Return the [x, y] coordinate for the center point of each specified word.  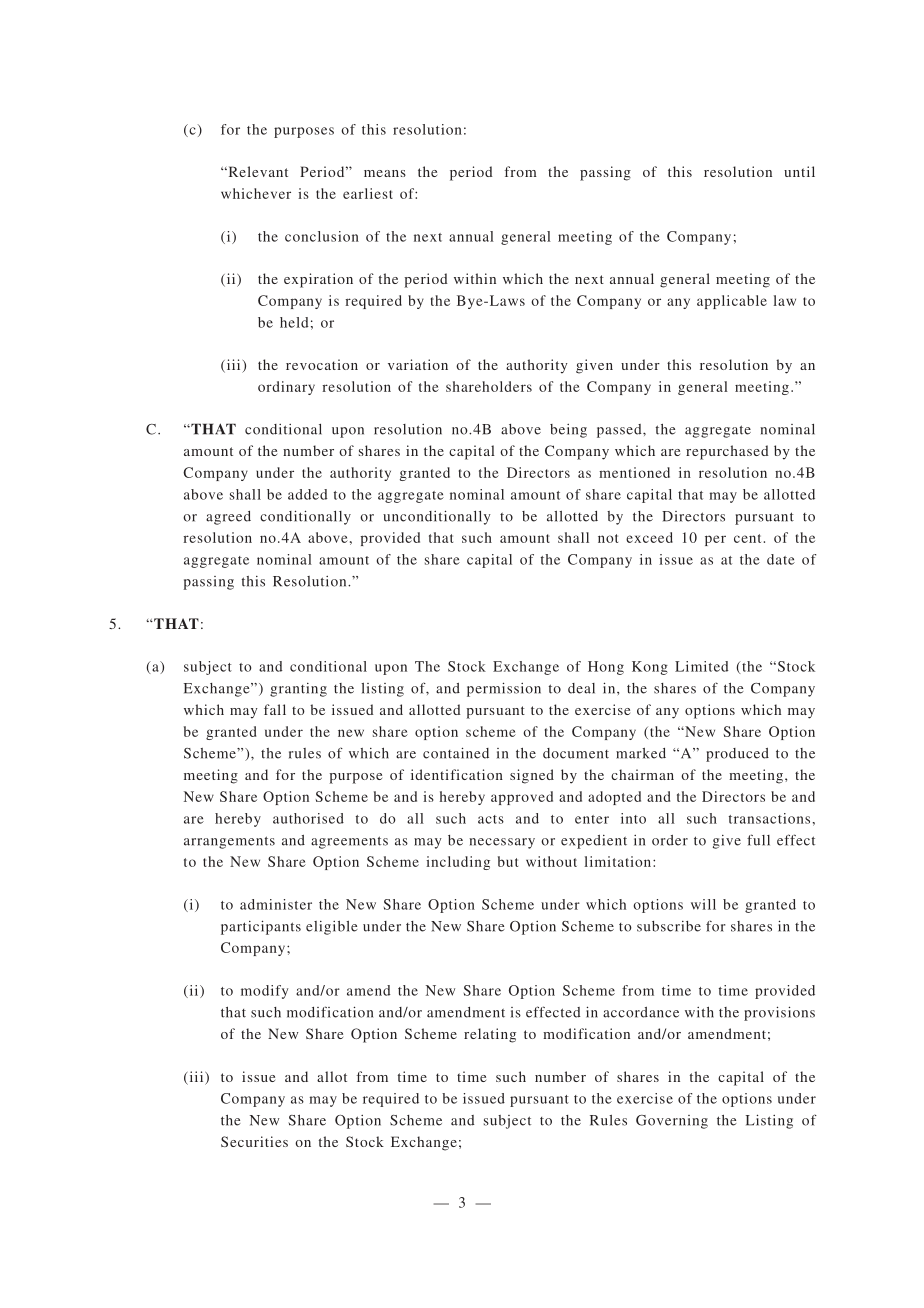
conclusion [322, 236]
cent [747, 538]
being [568, 431]
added [307, 494]
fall [275, 709]
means [385, 173]
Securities [254, 1141]
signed [532, 776]
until [799, 171]
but [508, 861]
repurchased [727, 452]
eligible [332, 928]
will [703, 904]
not [608, 538]
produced [737, 755]
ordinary [286, 388]
